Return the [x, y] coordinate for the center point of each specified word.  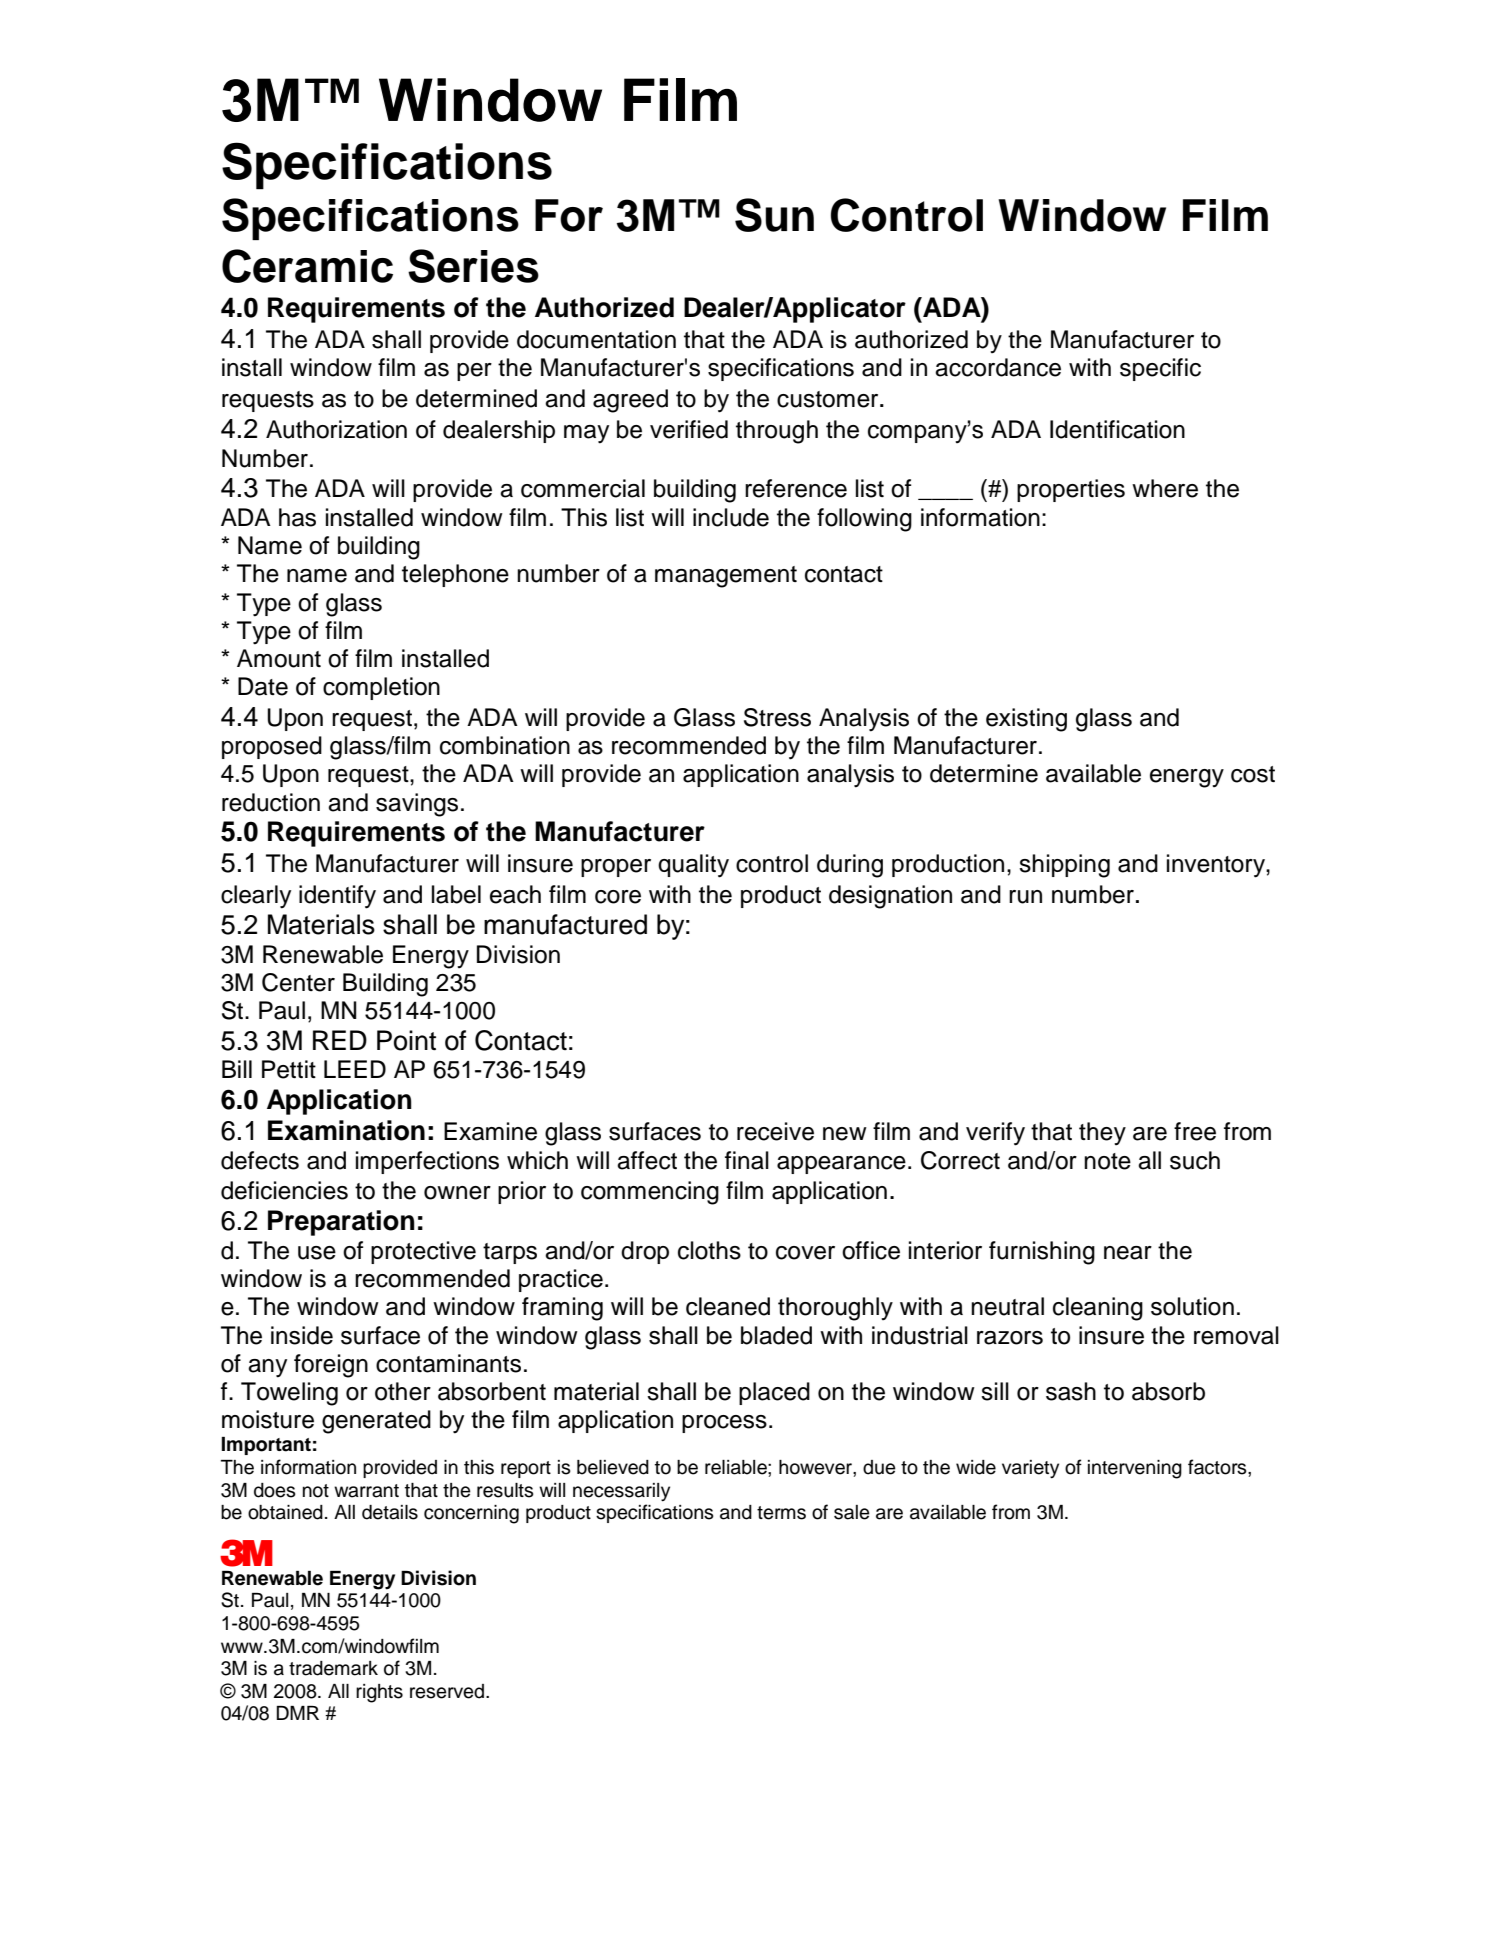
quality [693, 866]
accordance [998, 367]
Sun [774, 215]
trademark [333, 1668]
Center [298, 982]
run [1025, 897]
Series [473, 266]
